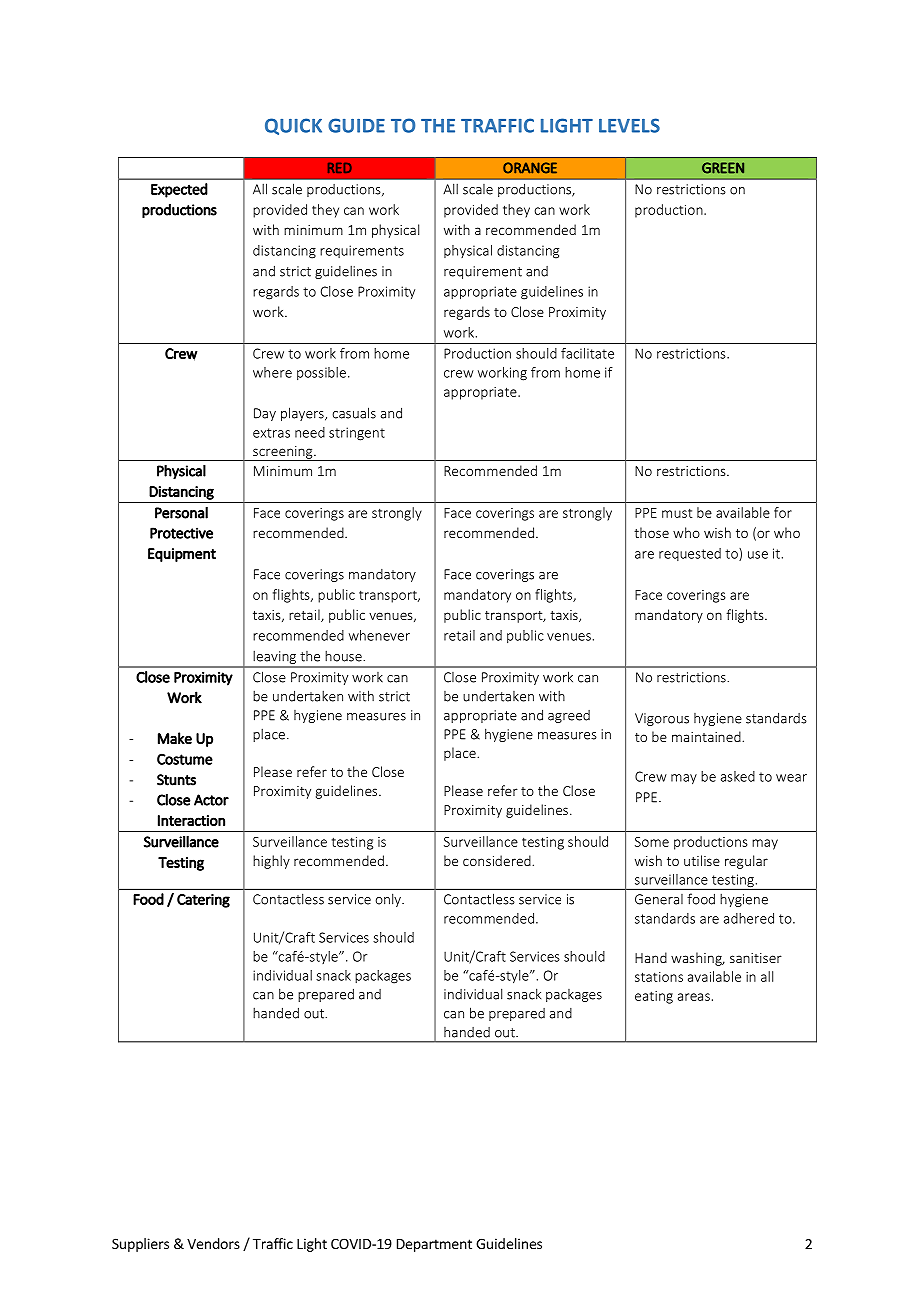  Describe the element at coordinates (213, 1243) in the image. I see `Vendors` at that location.
